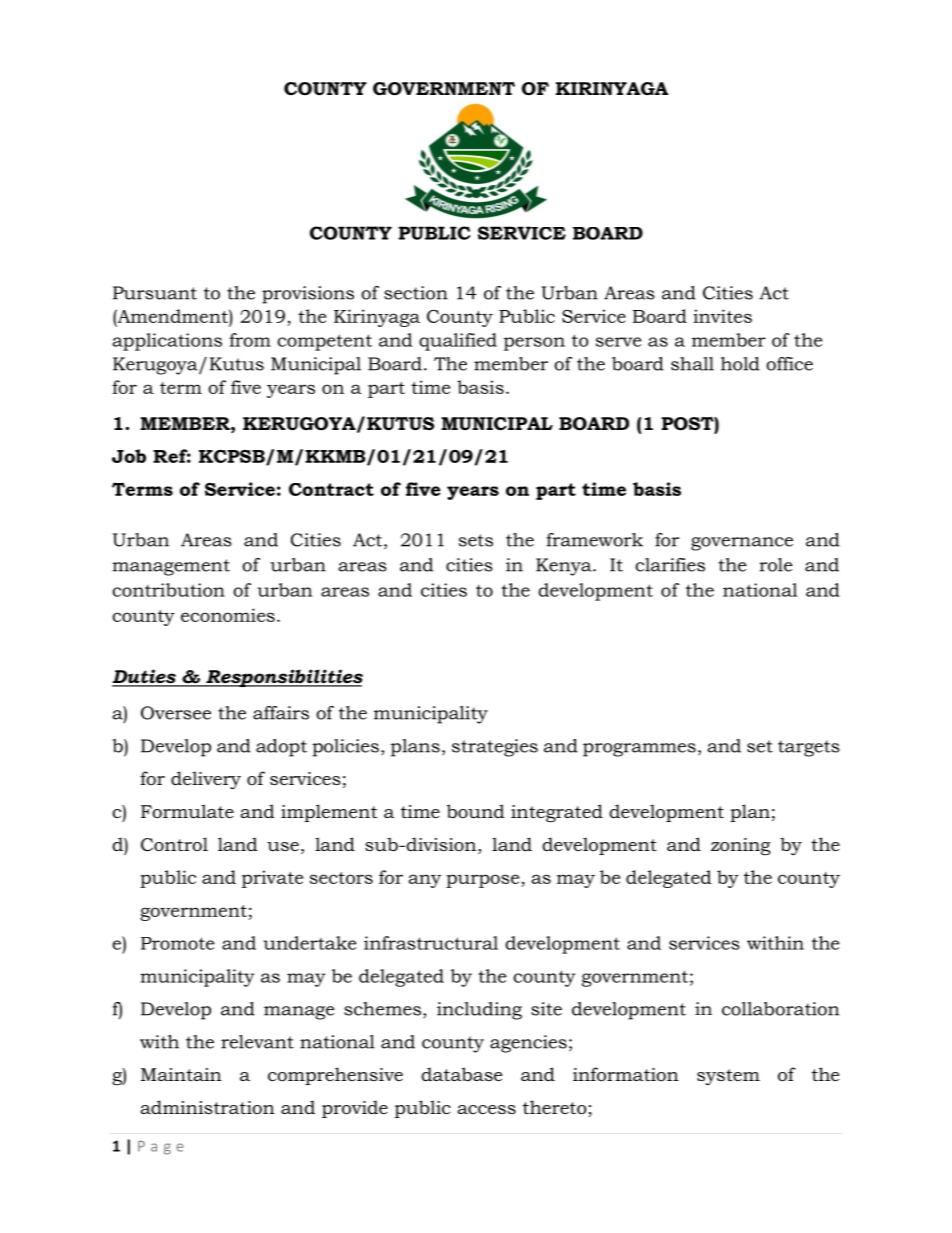 The image size is (952, 1233). I want to click on database, so click(461, 1074).
